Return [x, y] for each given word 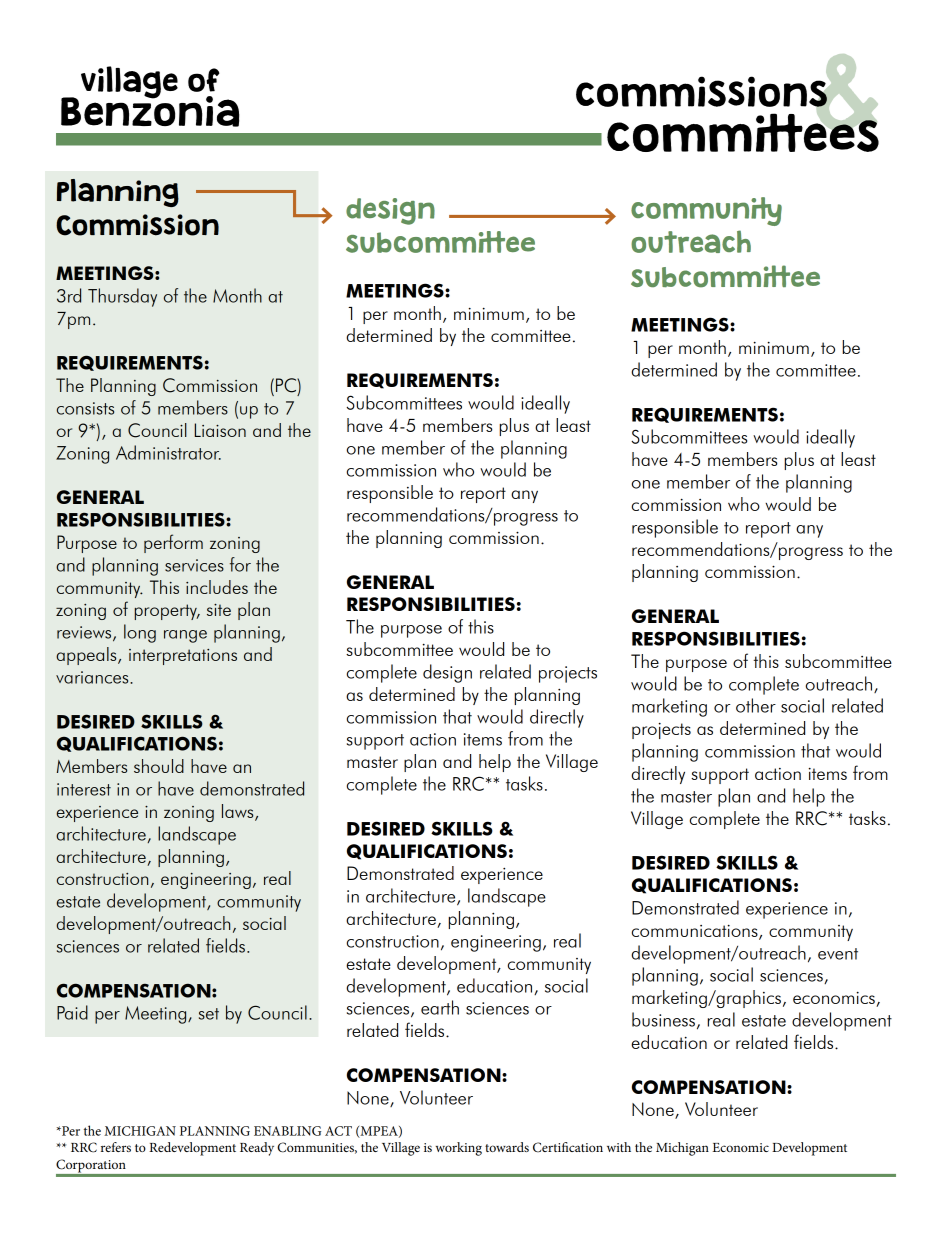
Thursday [122, 297]
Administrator [168, 452]
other [756, 705]
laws [239, 812]
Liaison [220, 430]
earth [440, 1007]
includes [217, 587]
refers [116, 1147]
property [167, 612]
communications [696, 932]
